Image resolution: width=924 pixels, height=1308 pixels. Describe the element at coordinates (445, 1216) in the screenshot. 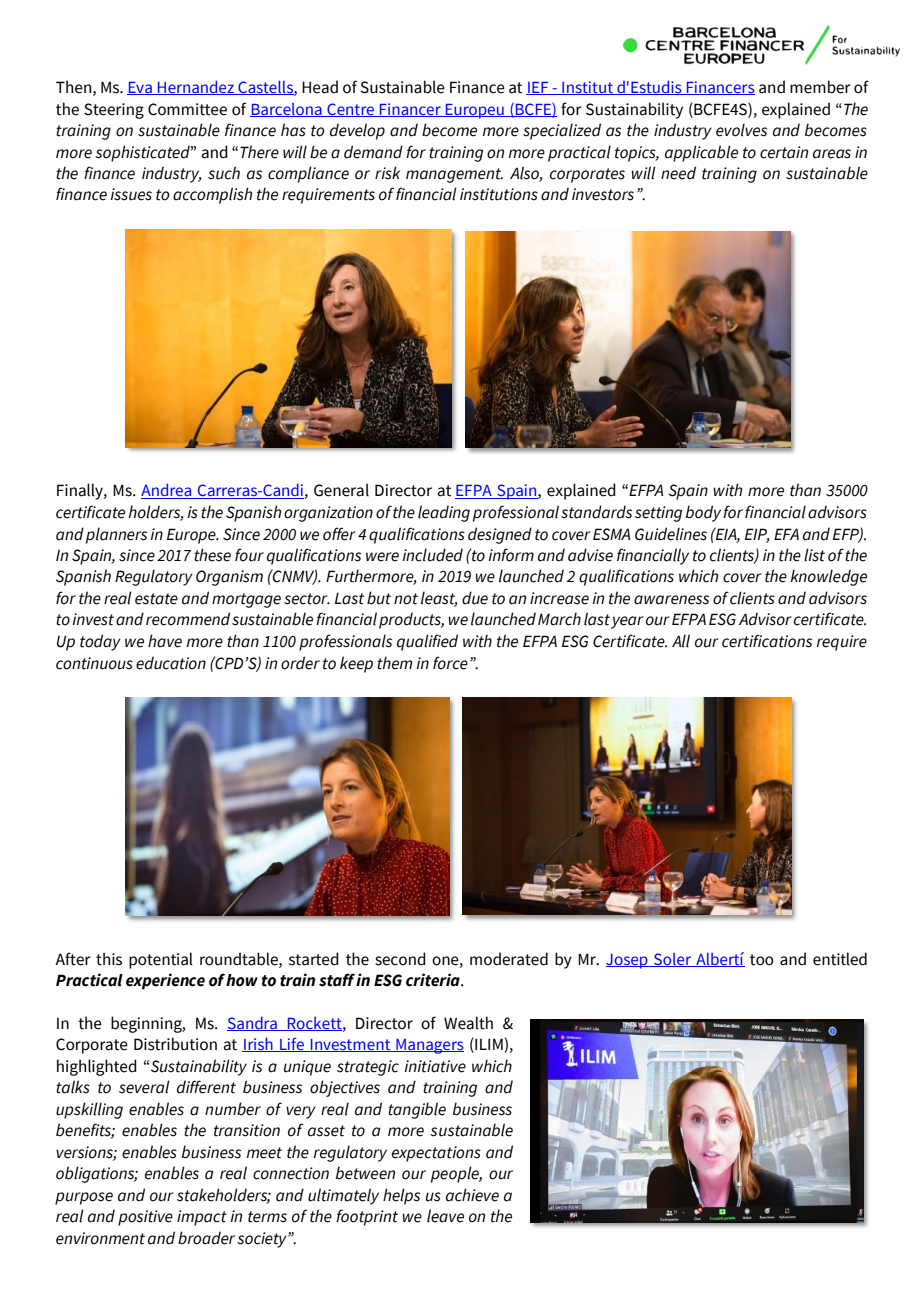

I see `leave` at that location.
